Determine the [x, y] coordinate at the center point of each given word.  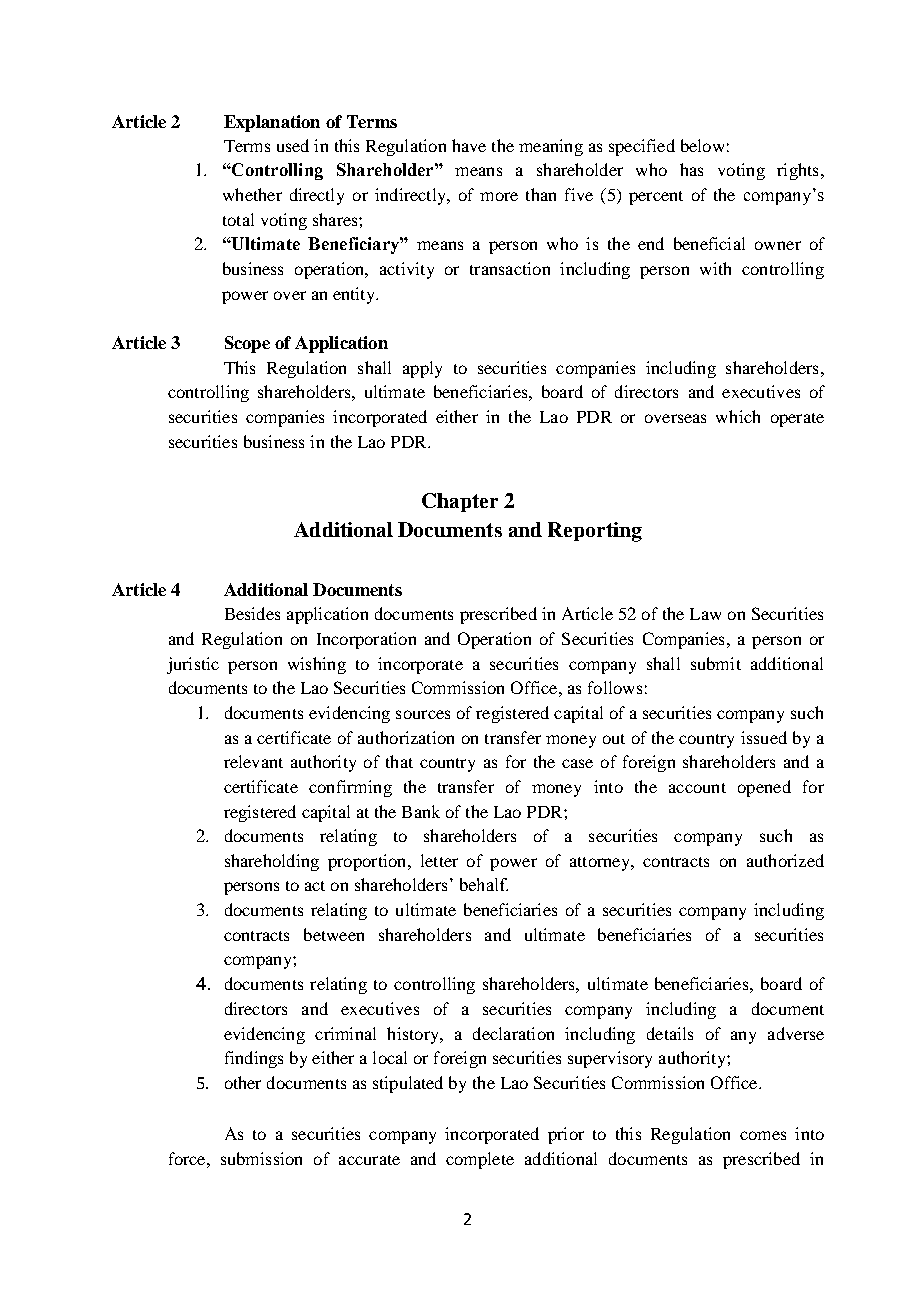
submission [261, 1158]
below [702, 145]
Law [705, 614]
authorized [785, 860]
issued [764, 737]
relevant [253, 761]
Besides [252, 613]
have [469, 145]
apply [422, 369]
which [738, 416]
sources [423, 714]
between [334, 934]
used [293, 145]
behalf [484, 884]
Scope [247, 344]
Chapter [460, 502]
